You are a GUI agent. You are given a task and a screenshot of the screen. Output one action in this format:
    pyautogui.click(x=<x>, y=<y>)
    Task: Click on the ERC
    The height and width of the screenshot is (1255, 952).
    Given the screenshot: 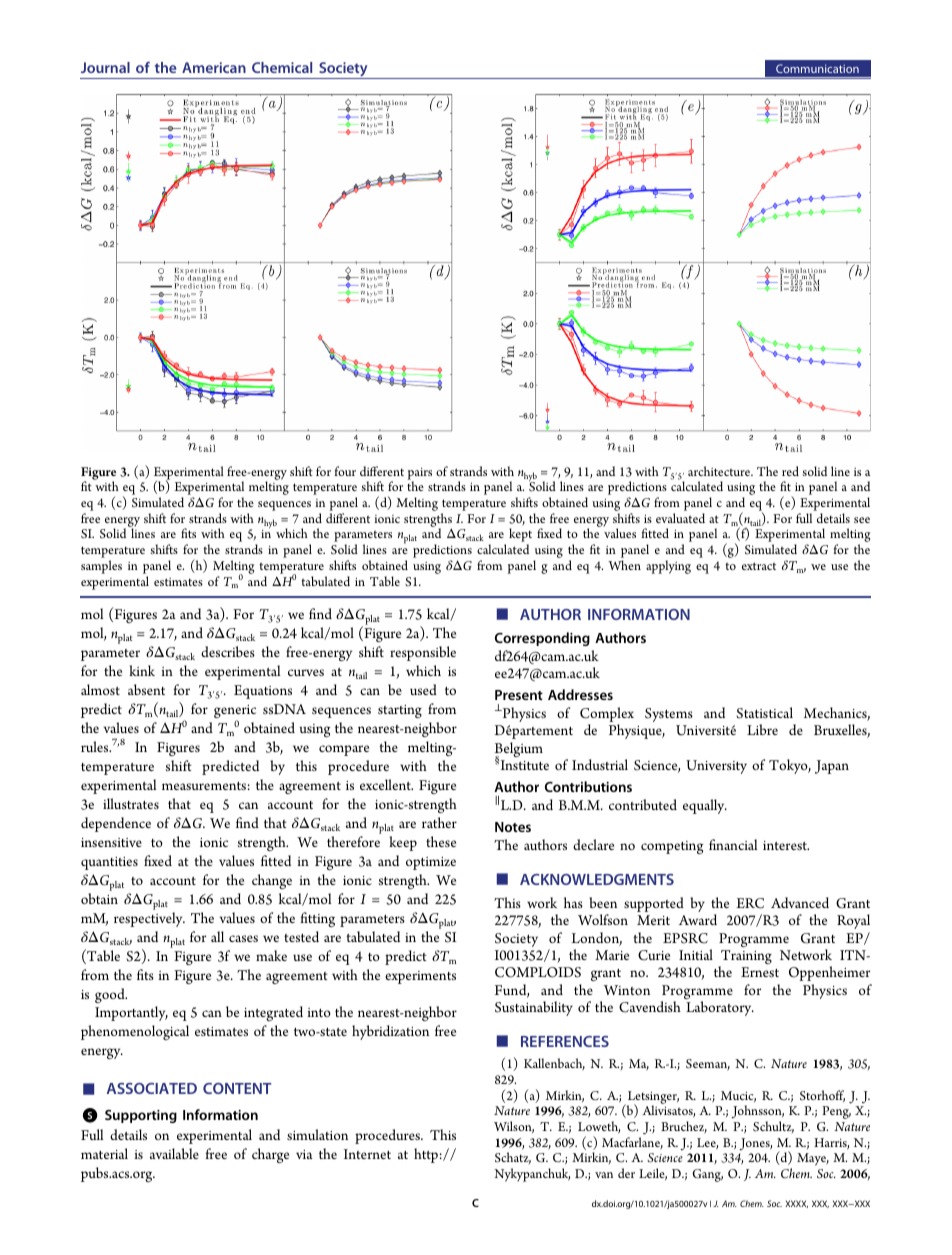 What is the action you would take?
    pyautogui.click(x=750, y=903)
